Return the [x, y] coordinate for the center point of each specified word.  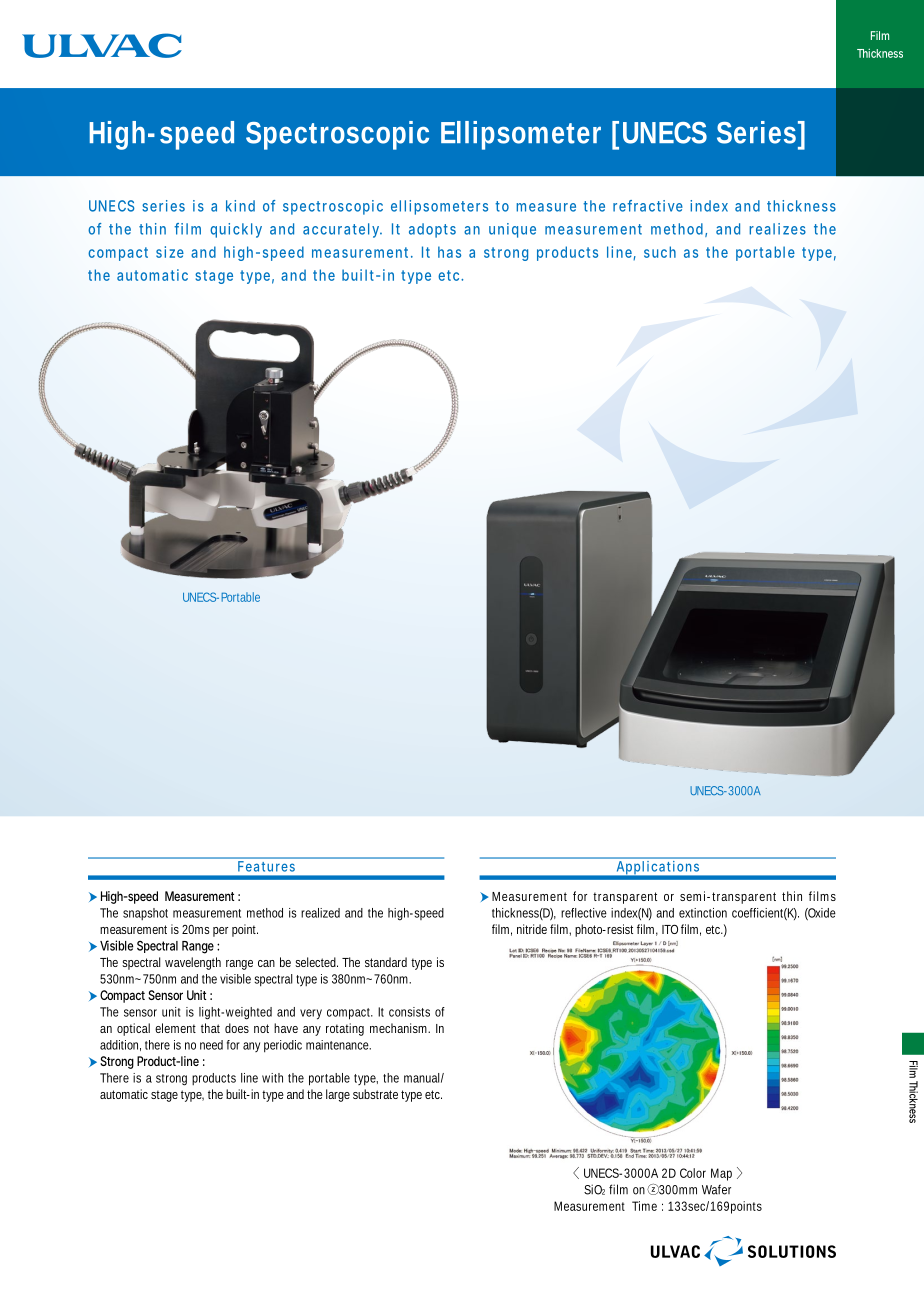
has [449, 252]
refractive [648, 206]
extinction [703, 913]
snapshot [145, 914]
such [660, 252]
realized [320, 913]
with [272, 1078]
